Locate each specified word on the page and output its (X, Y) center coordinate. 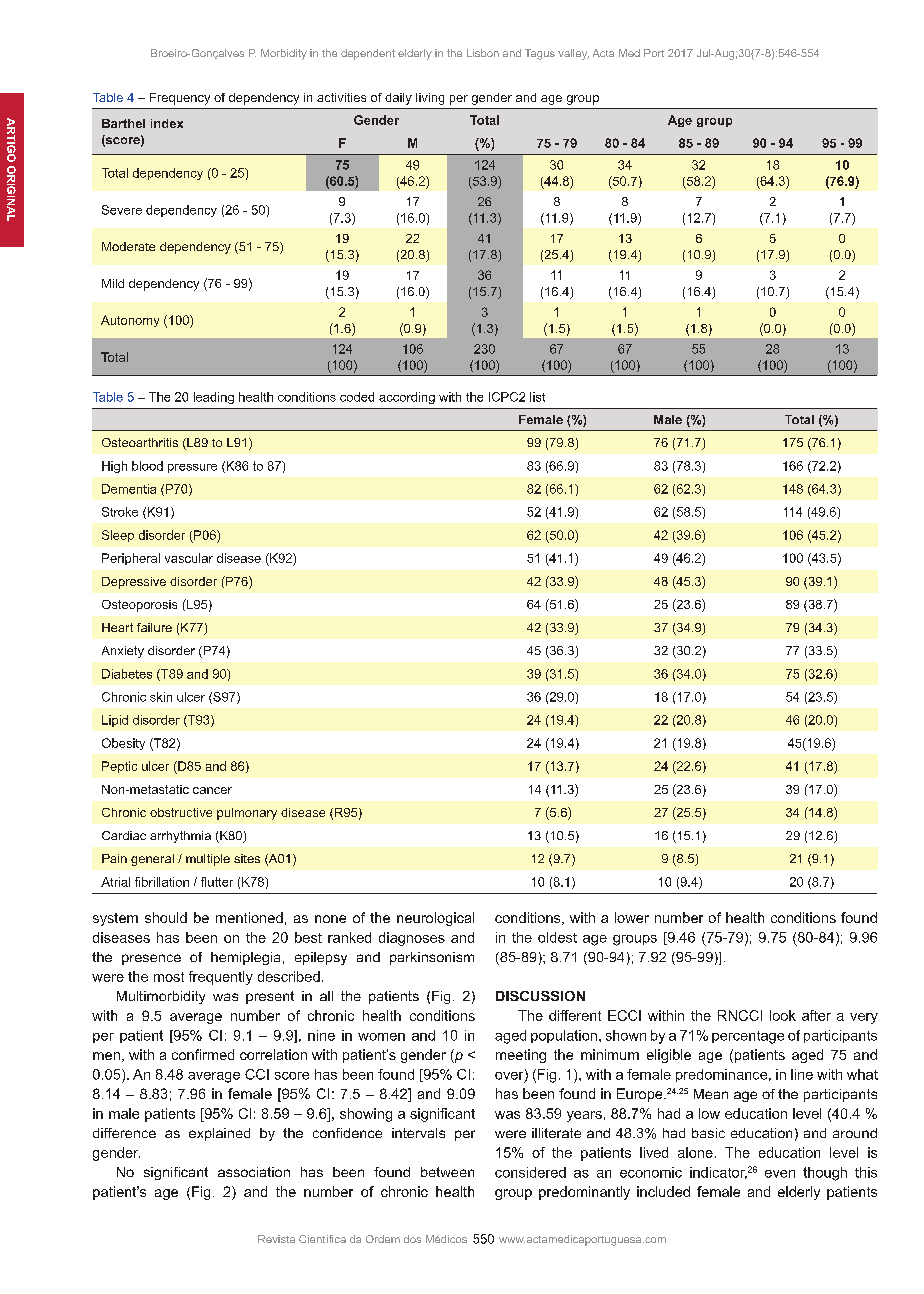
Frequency (180, 99)
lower (632, 917)
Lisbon (483, 53)
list (537, 397)
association (254, 1172)
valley (573, 54)
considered (530, 1172)
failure (154, 627)
